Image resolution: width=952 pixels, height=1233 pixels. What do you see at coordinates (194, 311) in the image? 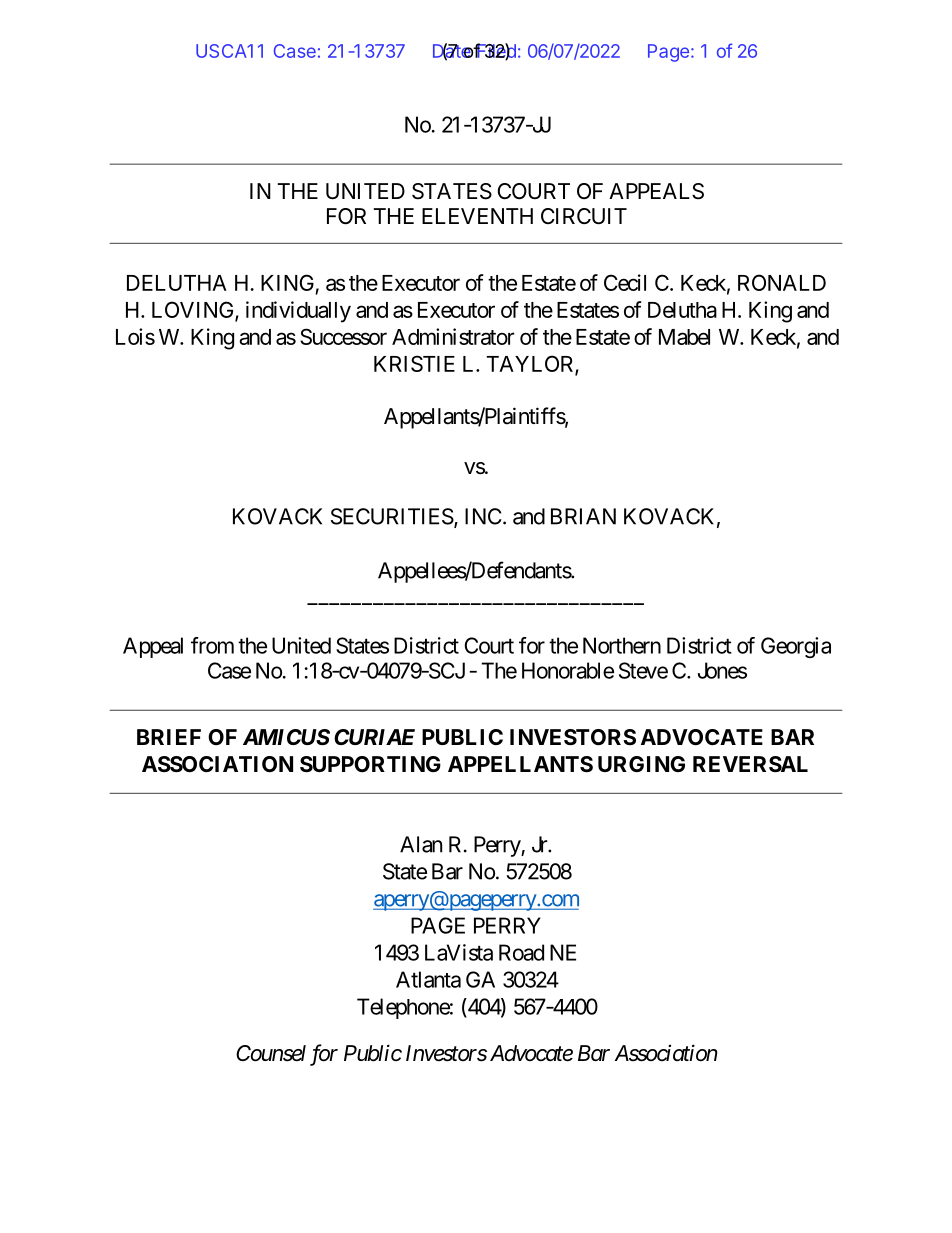
I see `LOVING` at bounding box center [194, 311].
